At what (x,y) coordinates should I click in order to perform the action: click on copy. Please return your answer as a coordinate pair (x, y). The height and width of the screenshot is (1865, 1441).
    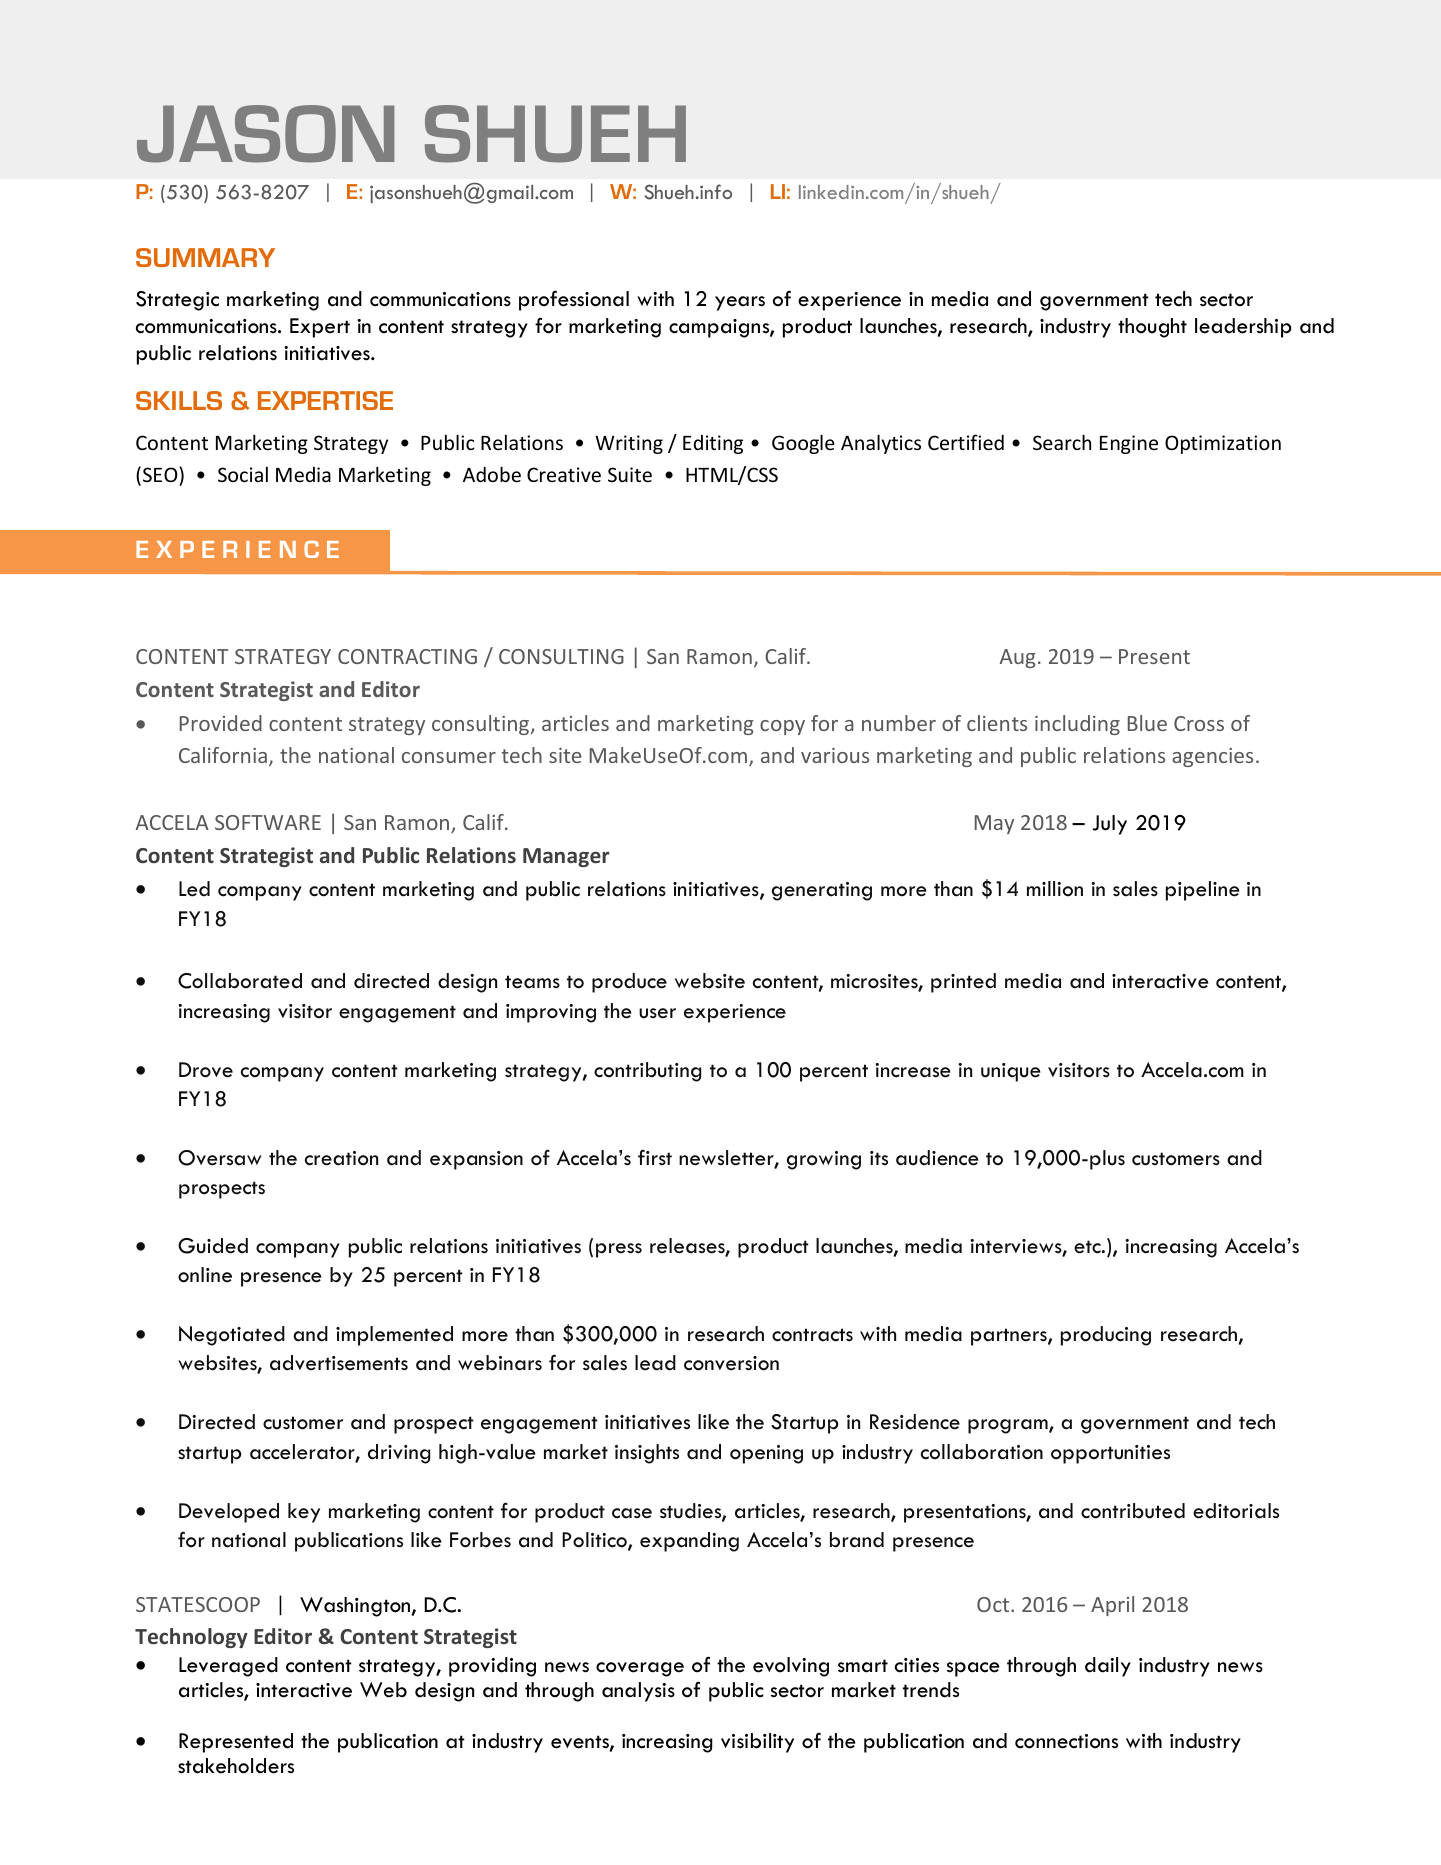
    Looking at the image, I should click on (782, 727).
